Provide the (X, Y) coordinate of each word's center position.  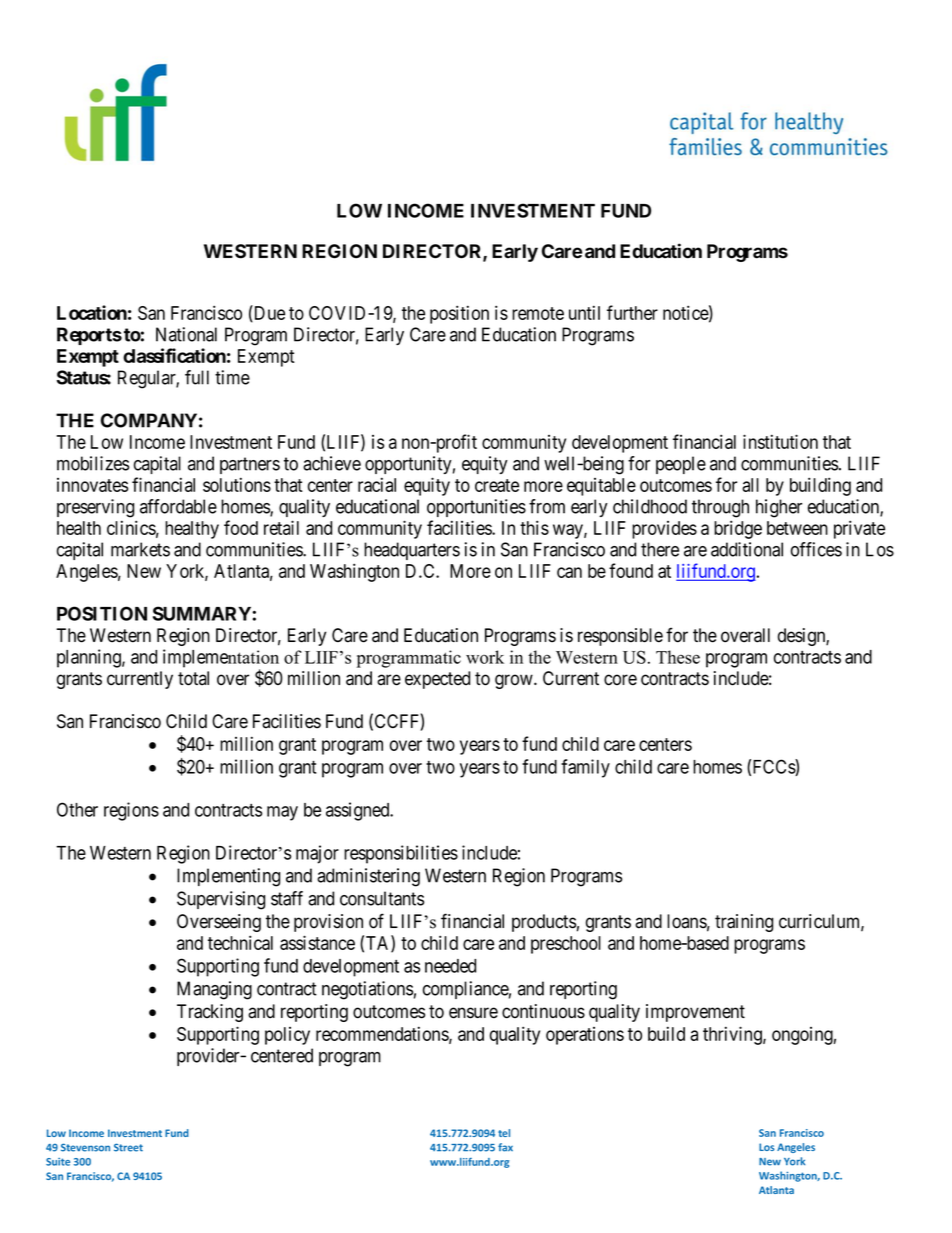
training (744, 923)
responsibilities (401, 854)
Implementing (228, 877)
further (632, 312)
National (186, 334)
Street (128, 1147)
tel (504, 1133)
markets (140, 549)
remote (538, 313)
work (485, 657)
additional (747, 549)
